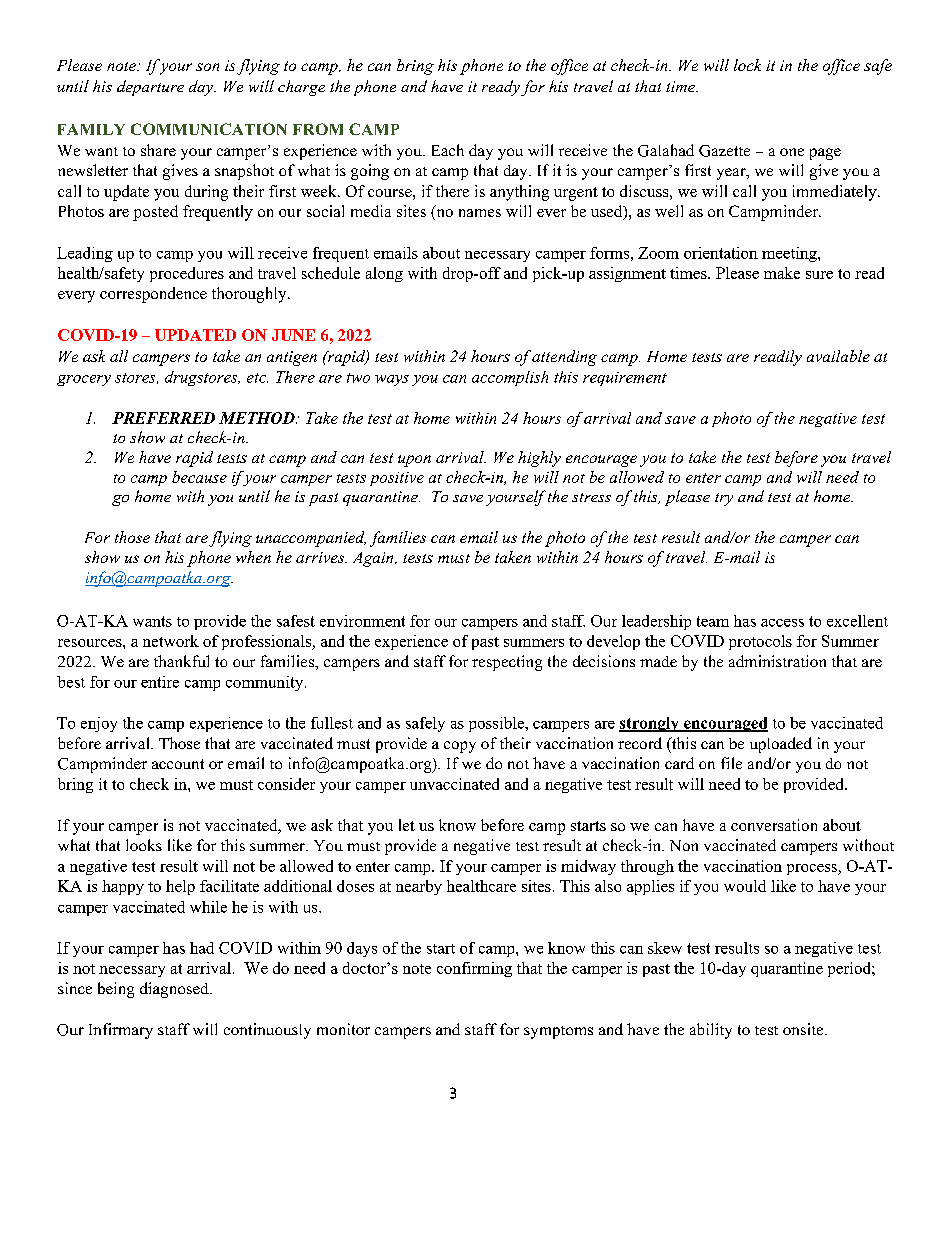  I want to click on onsite, so click(804, 1029).
